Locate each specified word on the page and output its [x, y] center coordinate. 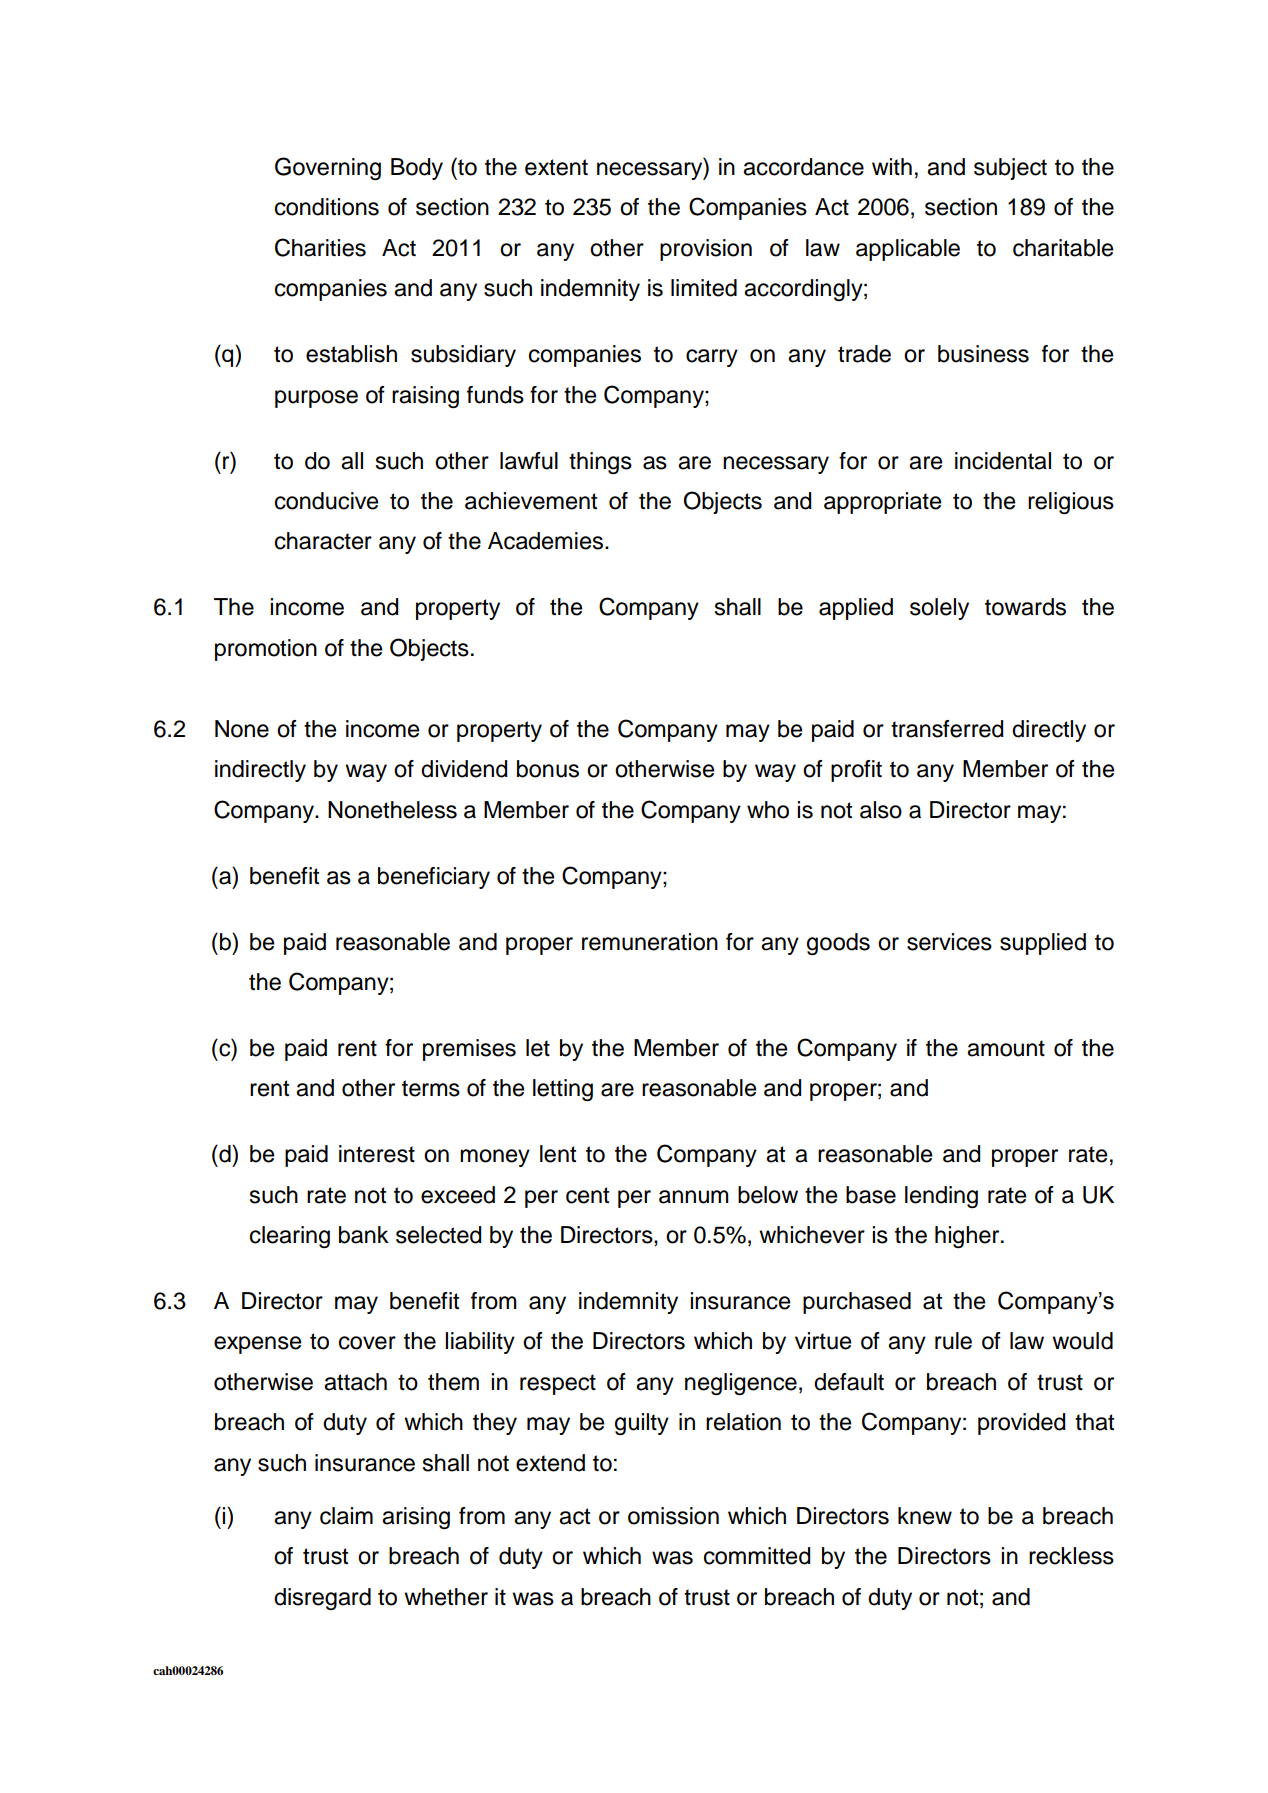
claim [346, 1516]
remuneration [650, 942]
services [949, 942]
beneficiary [434, 878]
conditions [327, 207]
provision [706, 250]
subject [1010, 169]
